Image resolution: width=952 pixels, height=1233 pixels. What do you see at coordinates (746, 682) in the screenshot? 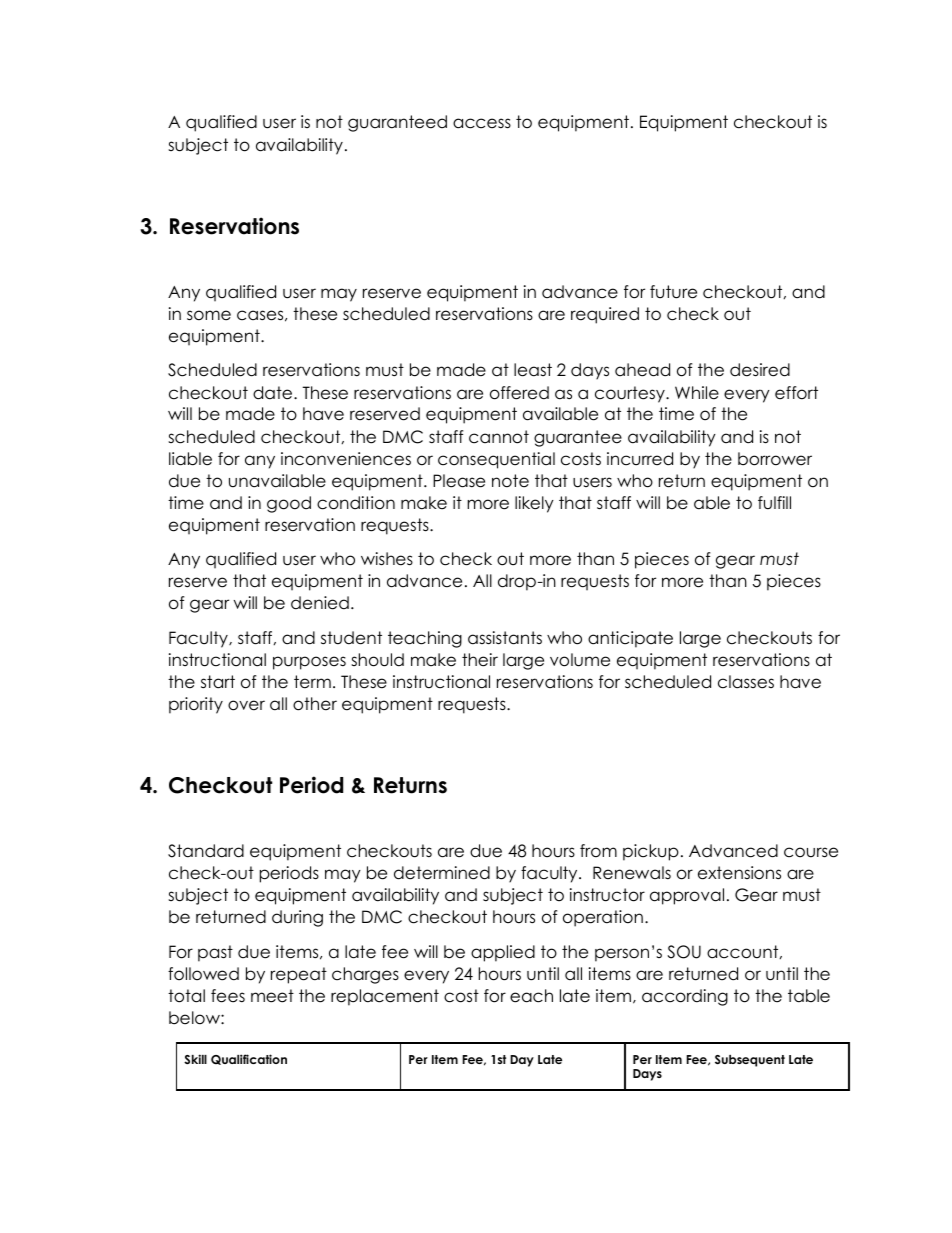
I see `classes` at bounding box center [746, 682].
